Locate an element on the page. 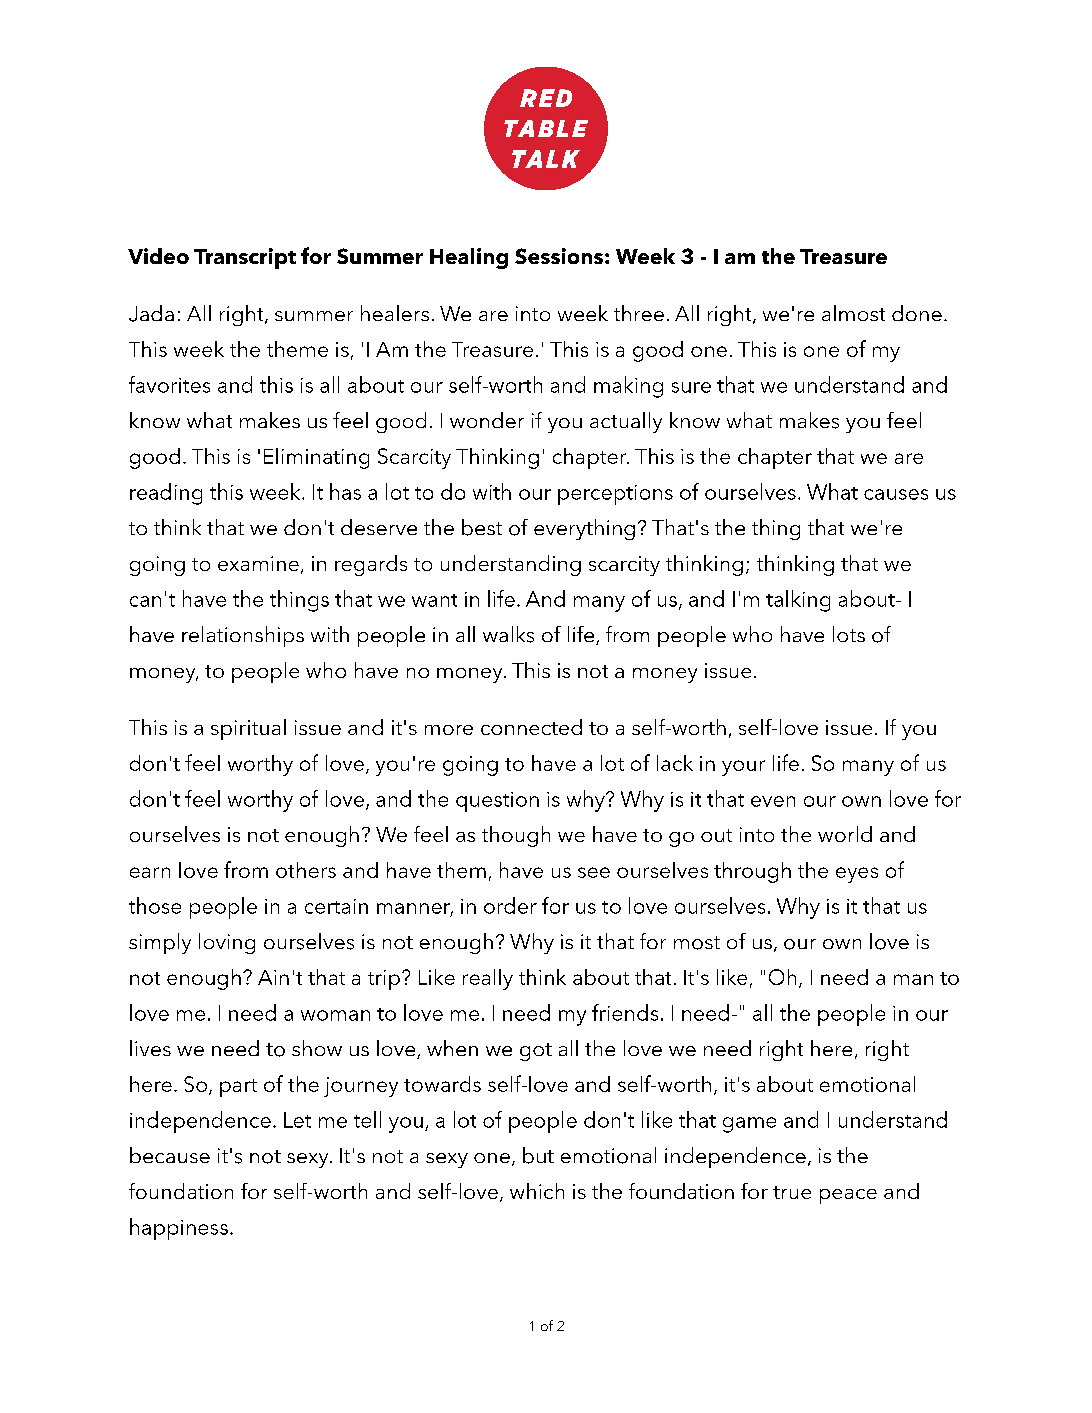 The image size is (1092, 1413). loving is located at coordinates (227, 943).
